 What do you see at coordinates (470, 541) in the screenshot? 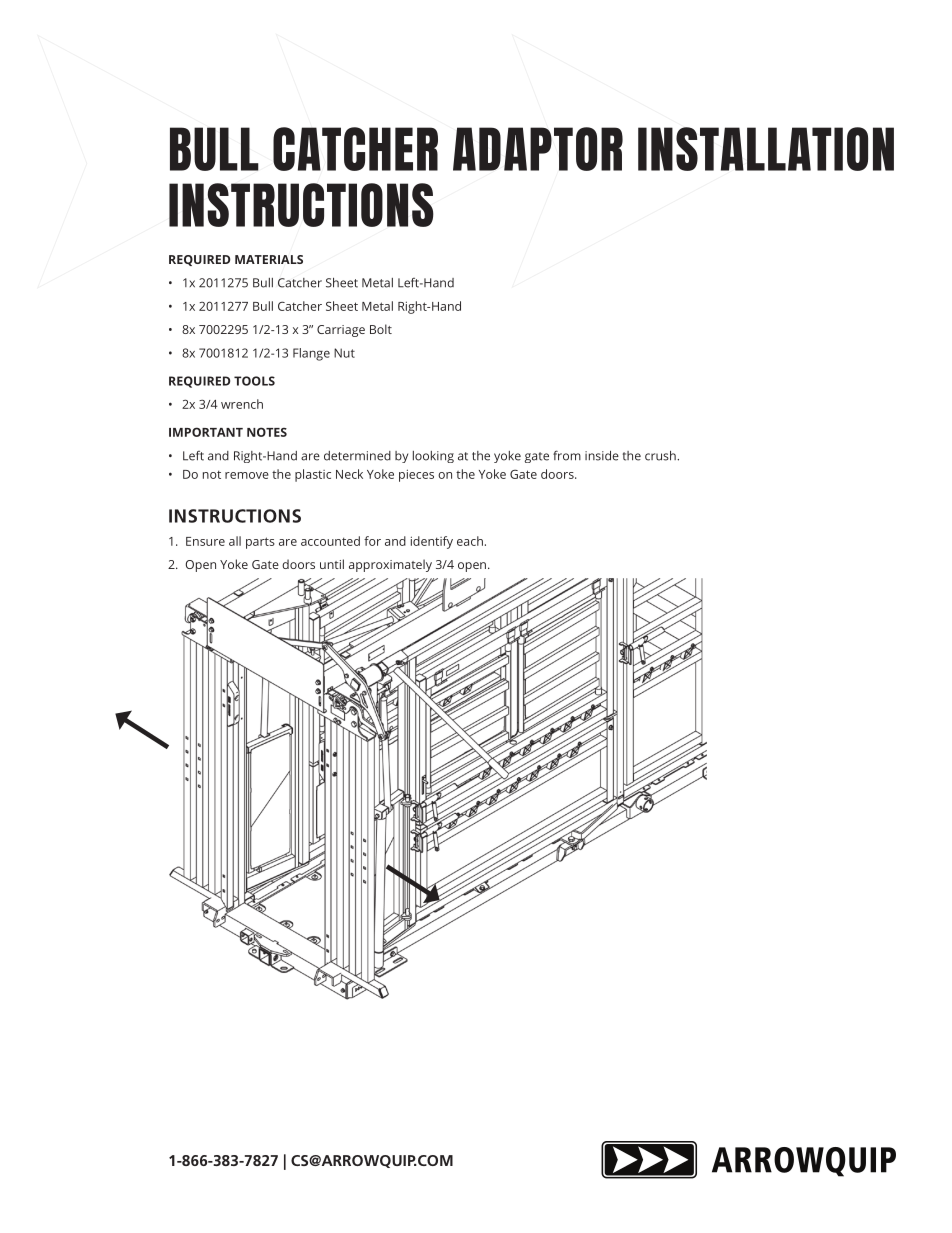
I see `each` at bounding box center [470, 541].
